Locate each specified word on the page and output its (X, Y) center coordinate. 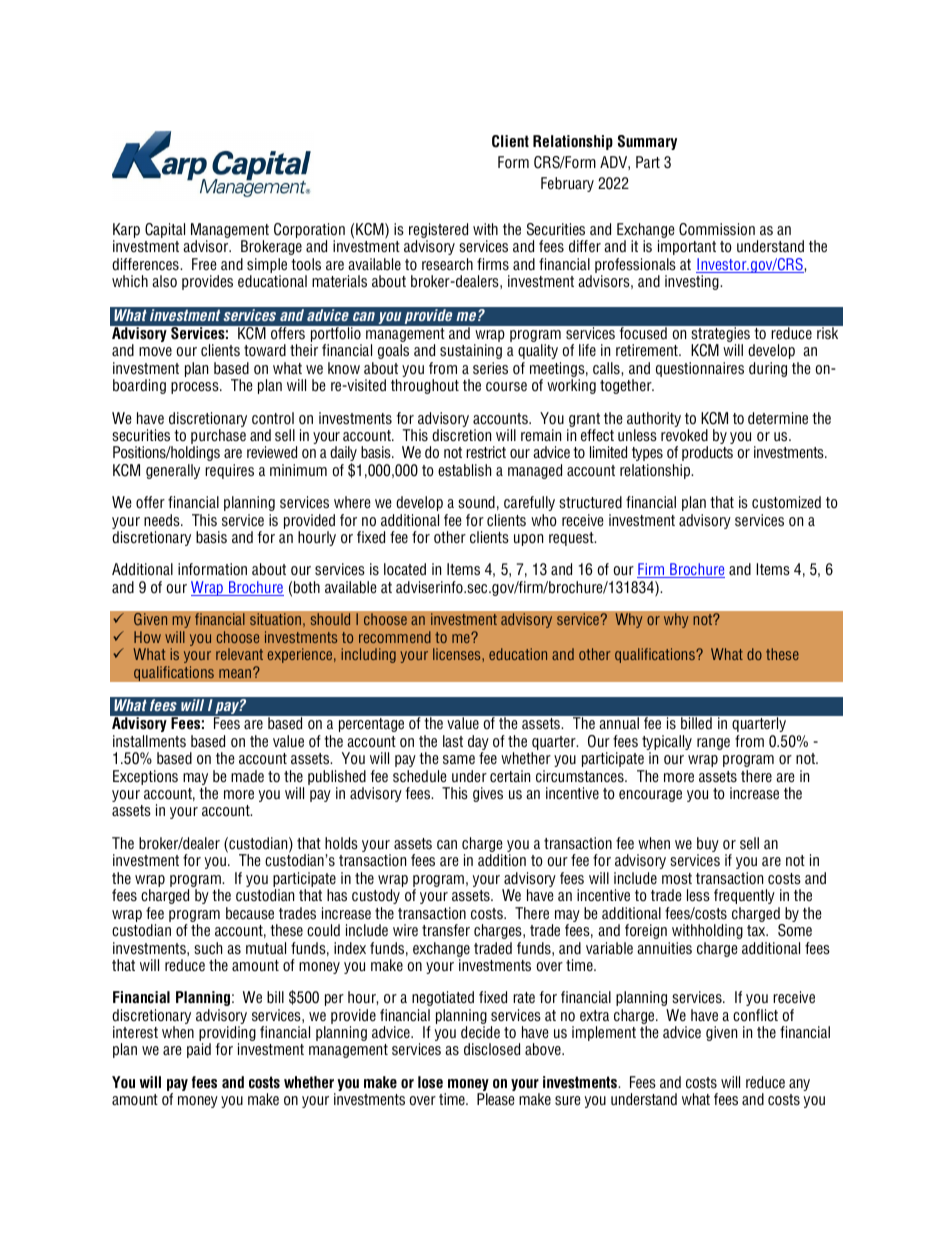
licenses (458, 654)
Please (496, 1098)
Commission (717, 229)
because (250, 913)
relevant (239, 654)
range (713, 744)
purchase (218, 438)
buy (708, 846)
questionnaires (700, 369)
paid (199, 1050)
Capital (165, 230)
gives (488, 794)
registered (438, 230)
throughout (425, 386)
